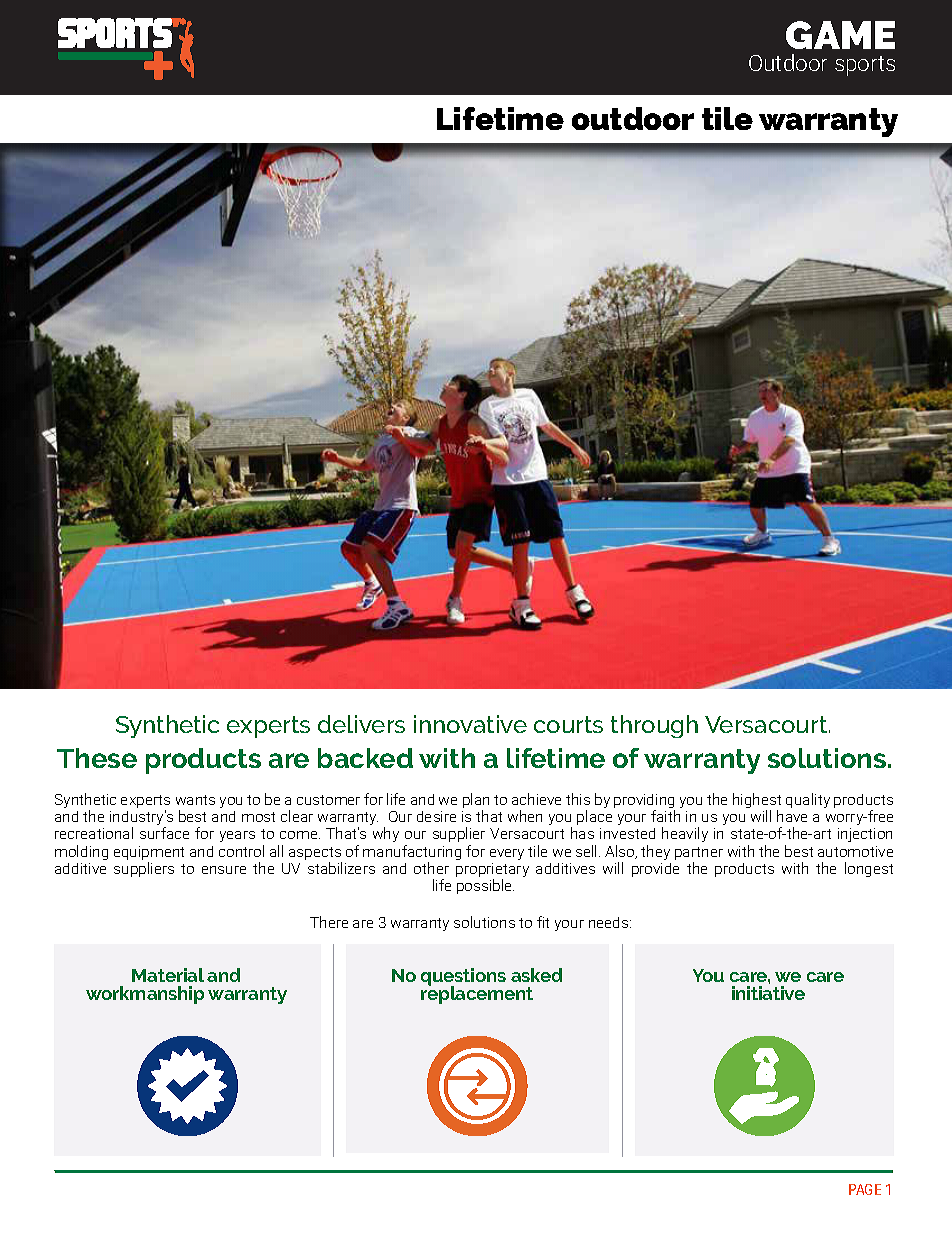 This page has width=952, height=1233. I want to click on These, so click(97, 758).
